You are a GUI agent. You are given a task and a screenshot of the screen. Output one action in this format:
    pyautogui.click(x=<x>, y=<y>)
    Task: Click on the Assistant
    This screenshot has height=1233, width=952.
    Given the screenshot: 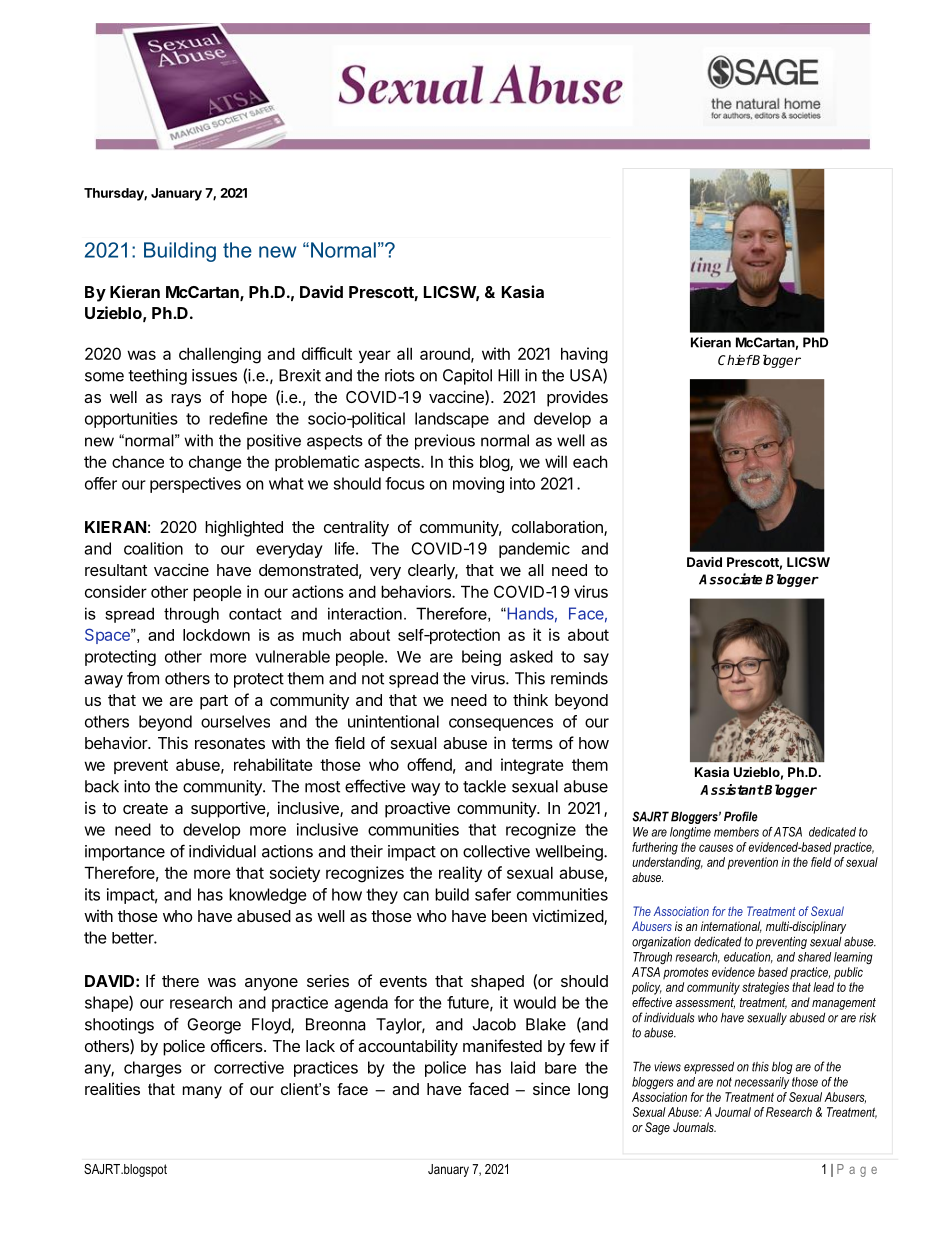 What is the action you would take?
    pyautogui.click(x=732, y=789)
